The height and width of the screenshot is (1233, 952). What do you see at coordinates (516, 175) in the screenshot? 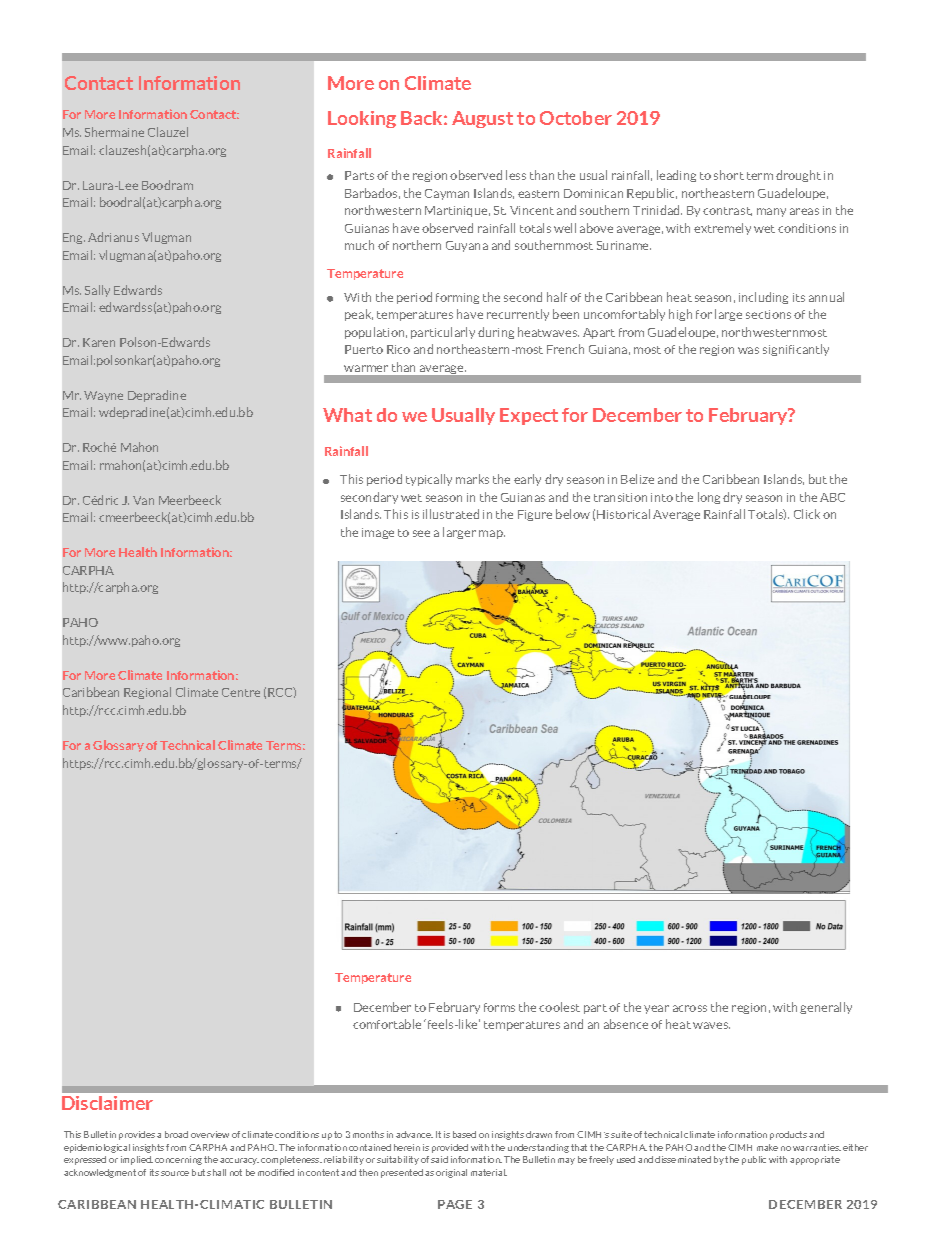
I see `less` at bounding box center [516, 175].
